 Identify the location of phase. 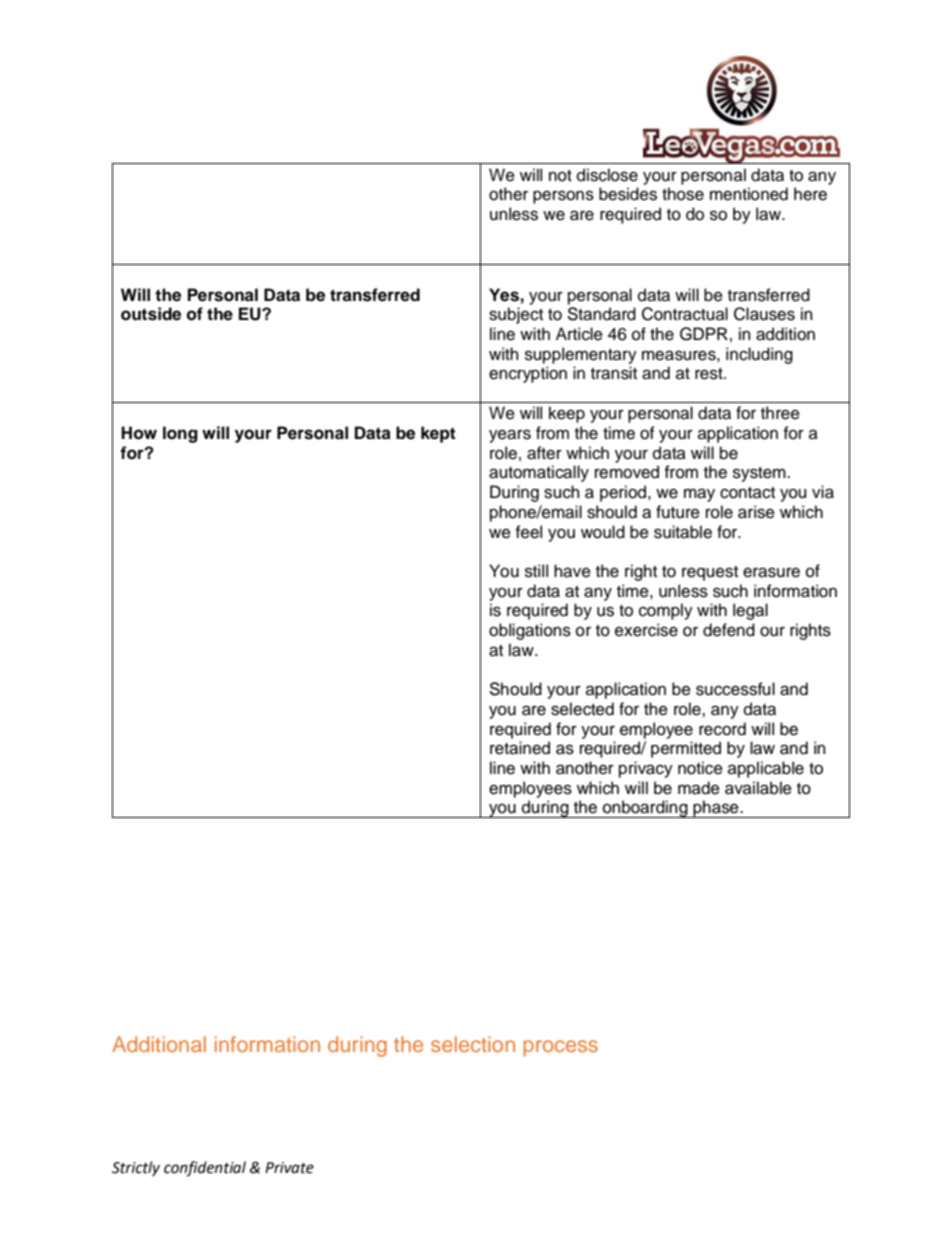
(716, 809).
